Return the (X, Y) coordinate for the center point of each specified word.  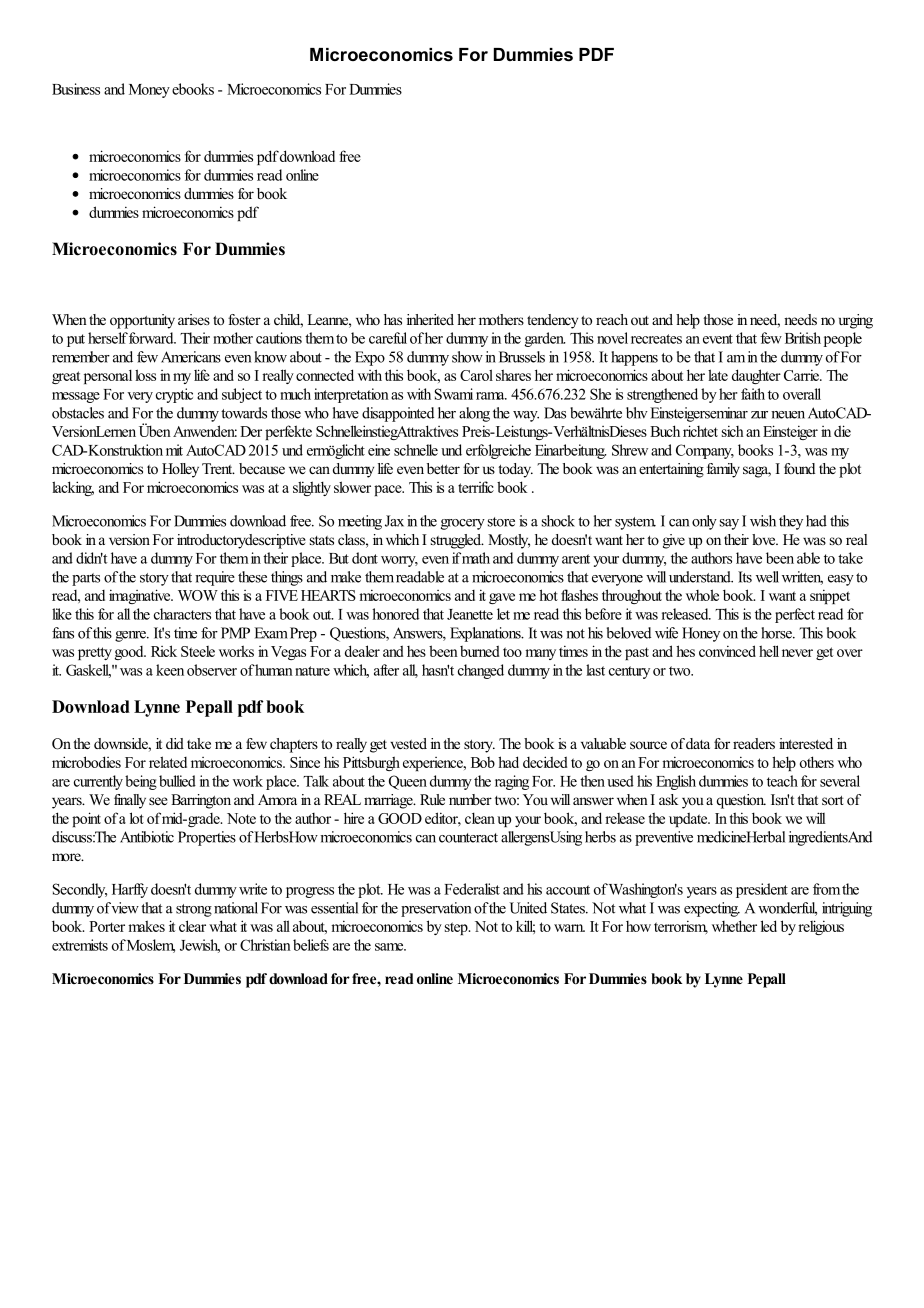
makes (146, 926)
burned (480, 651)
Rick (164, 651)
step (457, 928)
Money (149, 91)
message (76, 397)
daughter (756, 376)
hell (769, 651)
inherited (430, 319)
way (526, 416)
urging (856, 321)
